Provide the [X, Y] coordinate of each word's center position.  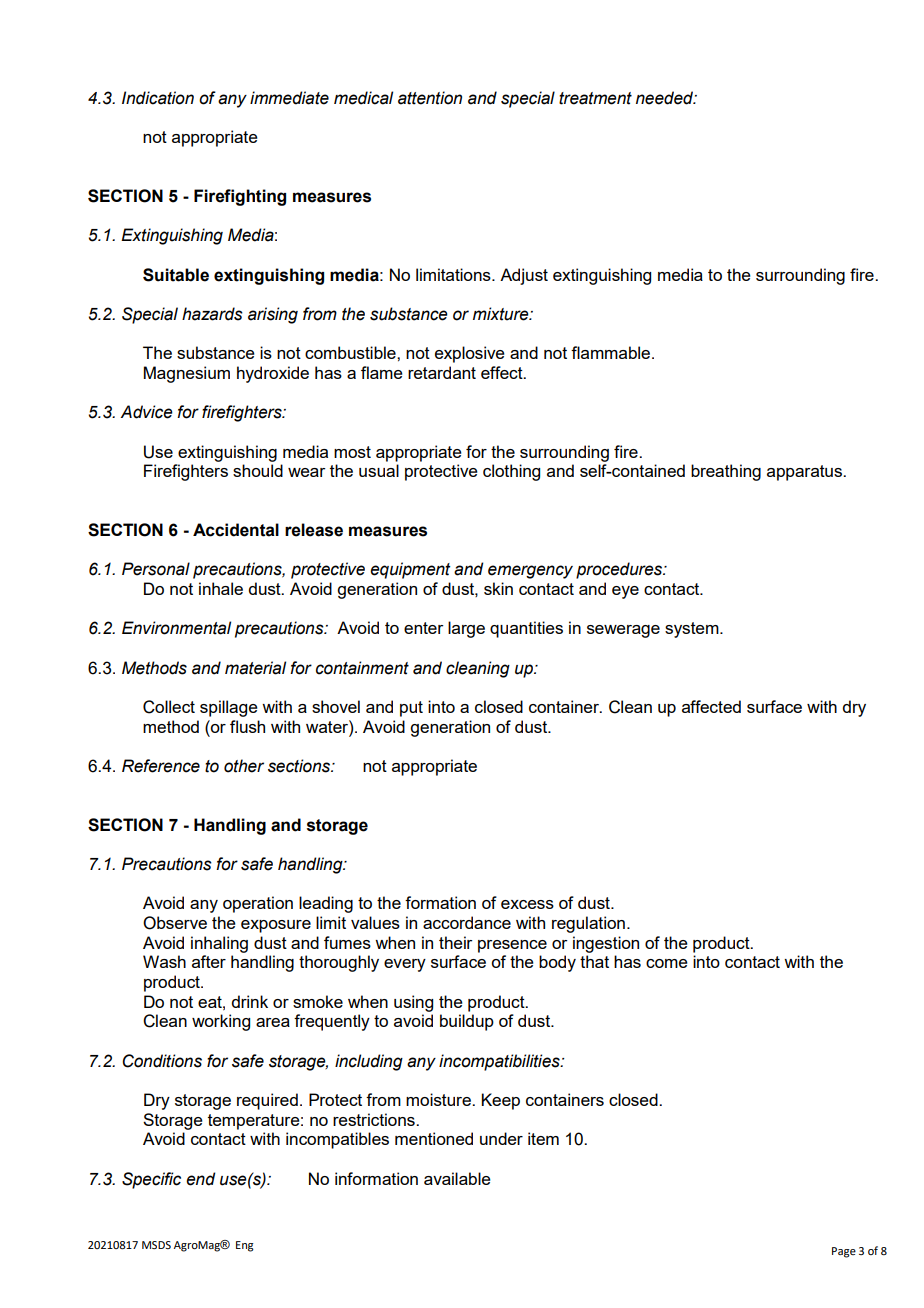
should [258, 470]
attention [430, 98]
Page [844, 1252]
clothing [511, 472]
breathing [726, 472]
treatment [595, 98]
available [457, 1178]
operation [258, 904]
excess [527, 904]
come [667, 963]
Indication [158, 98]
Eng [245, 1246]
